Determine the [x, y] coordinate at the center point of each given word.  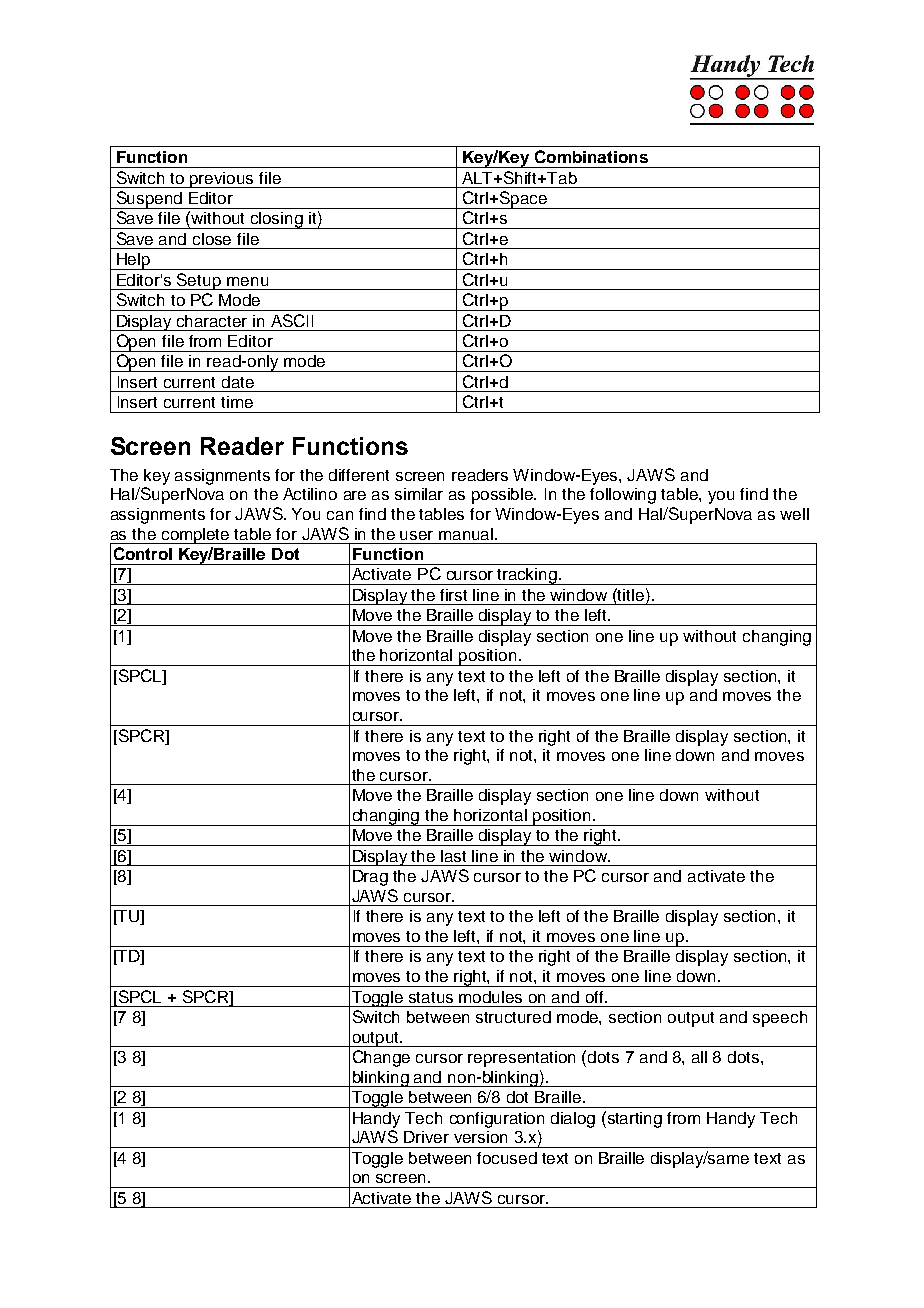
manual [467, 534]
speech [780, 1019]
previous [222, 180]
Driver [426, 1137]
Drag [370, 878]
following [623, 496]
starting [633, 1119]
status [431, 997]
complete [196, 536]
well [794, 514]
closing [277, 220]
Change [381, 1058]
